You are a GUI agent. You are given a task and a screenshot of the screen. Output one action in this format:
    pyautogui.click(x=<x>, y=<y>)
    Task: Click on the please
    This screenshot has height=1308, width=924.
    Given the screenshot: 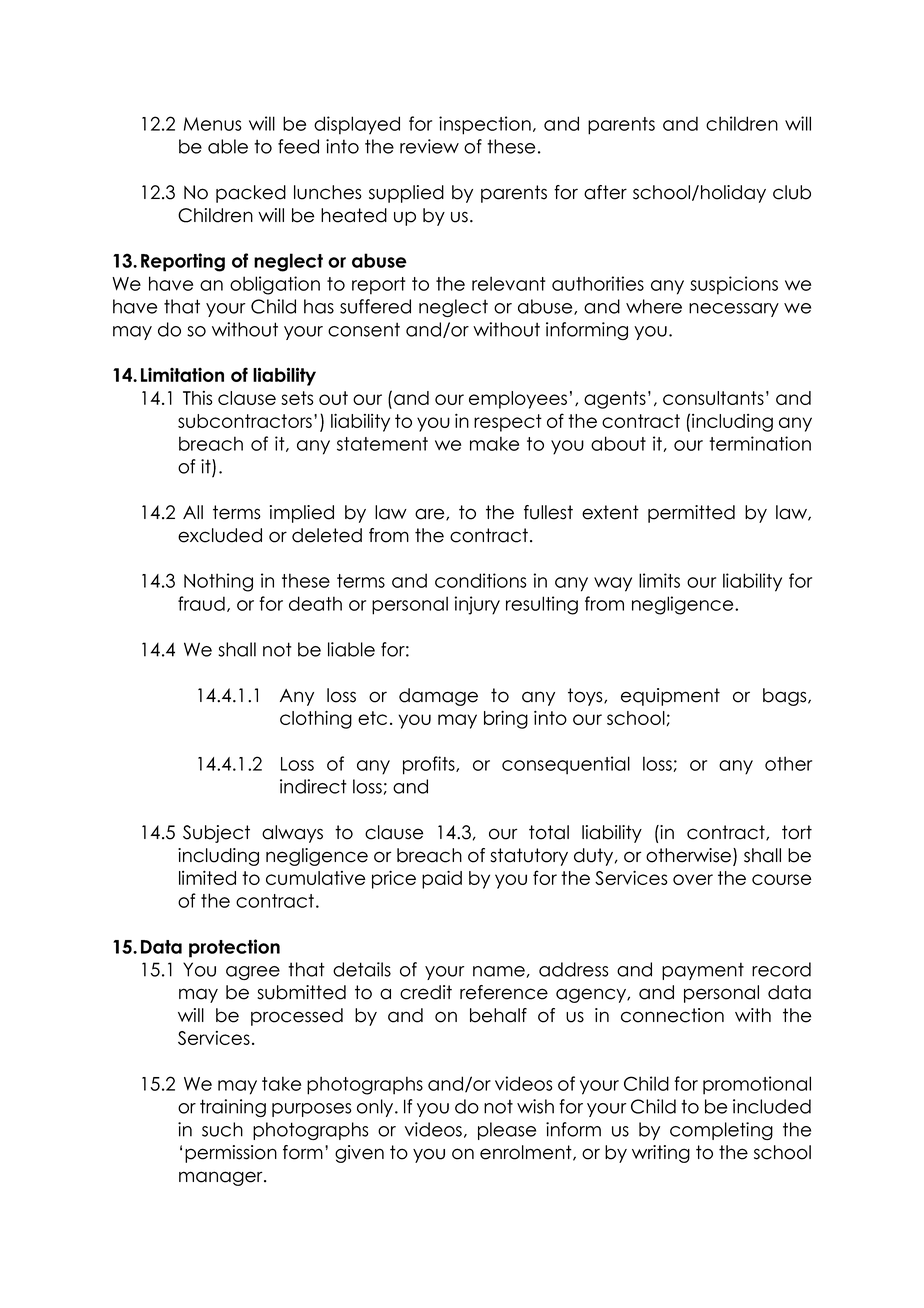 What is the action you would take?
    pyautogui.click(x=507, y=1131)
